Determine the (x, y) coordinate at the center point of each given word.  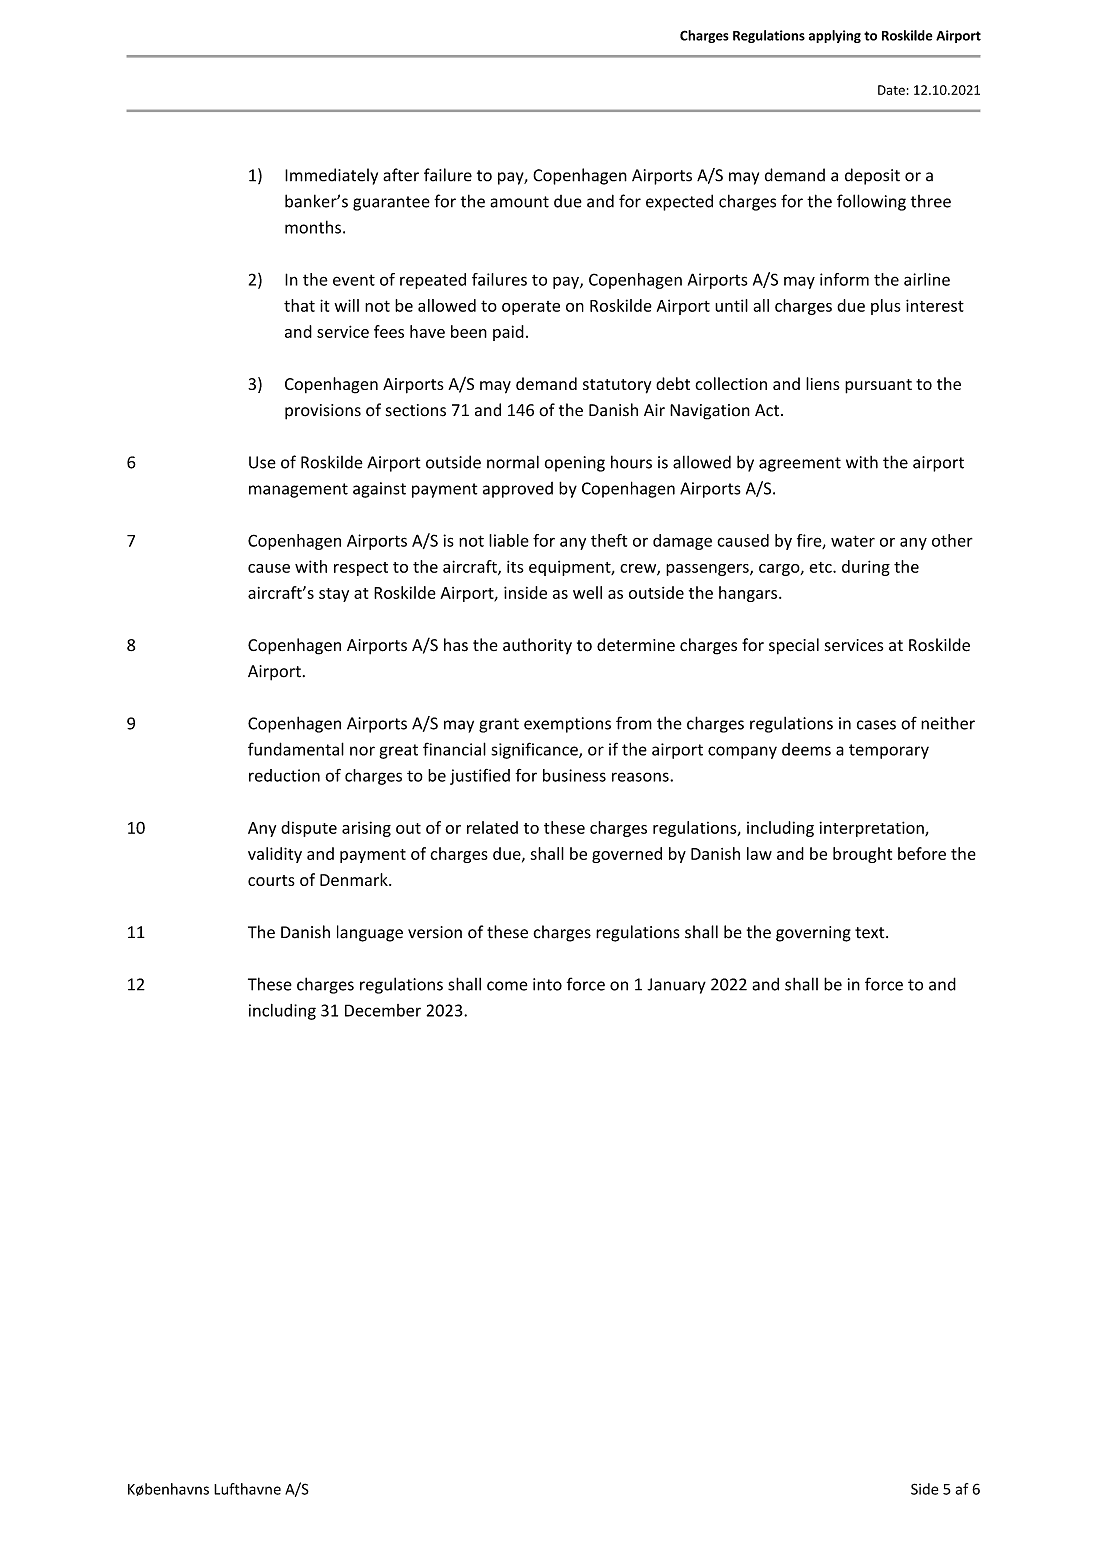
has (456, 645)
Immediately (331, 176)
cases (876, 725)
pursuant (878, 386)
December (383, 1010)
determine (636, 645)
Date (891, 90)
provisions (323, 412)
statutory (617, 386)
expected (679, 202)
